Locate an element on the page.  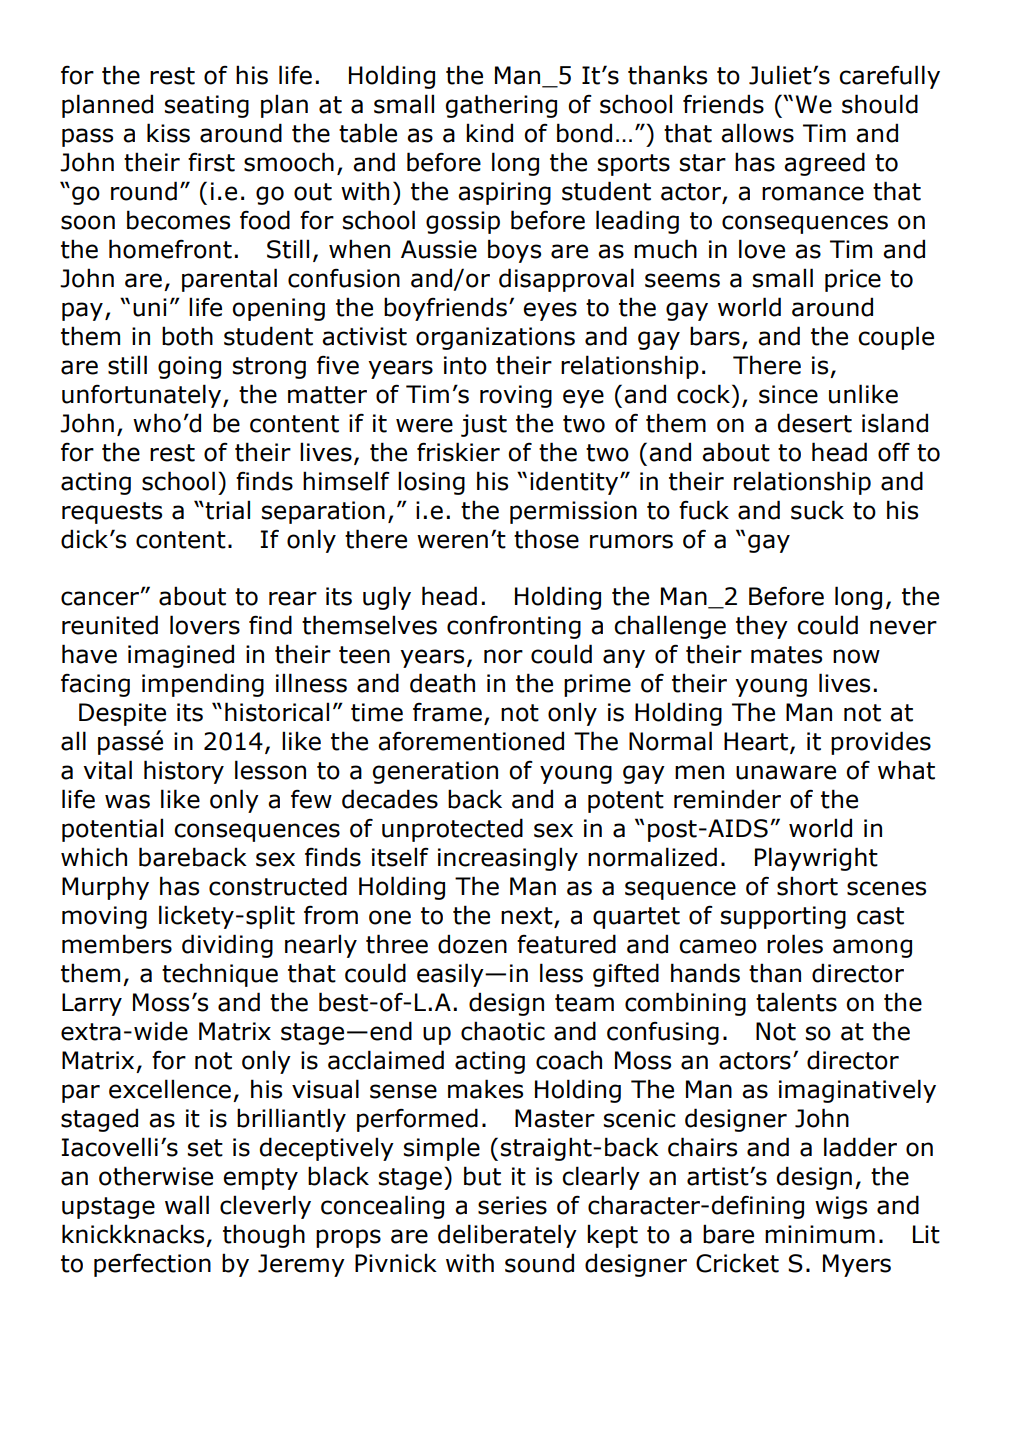
allows is located at coordinates (757, 133).
